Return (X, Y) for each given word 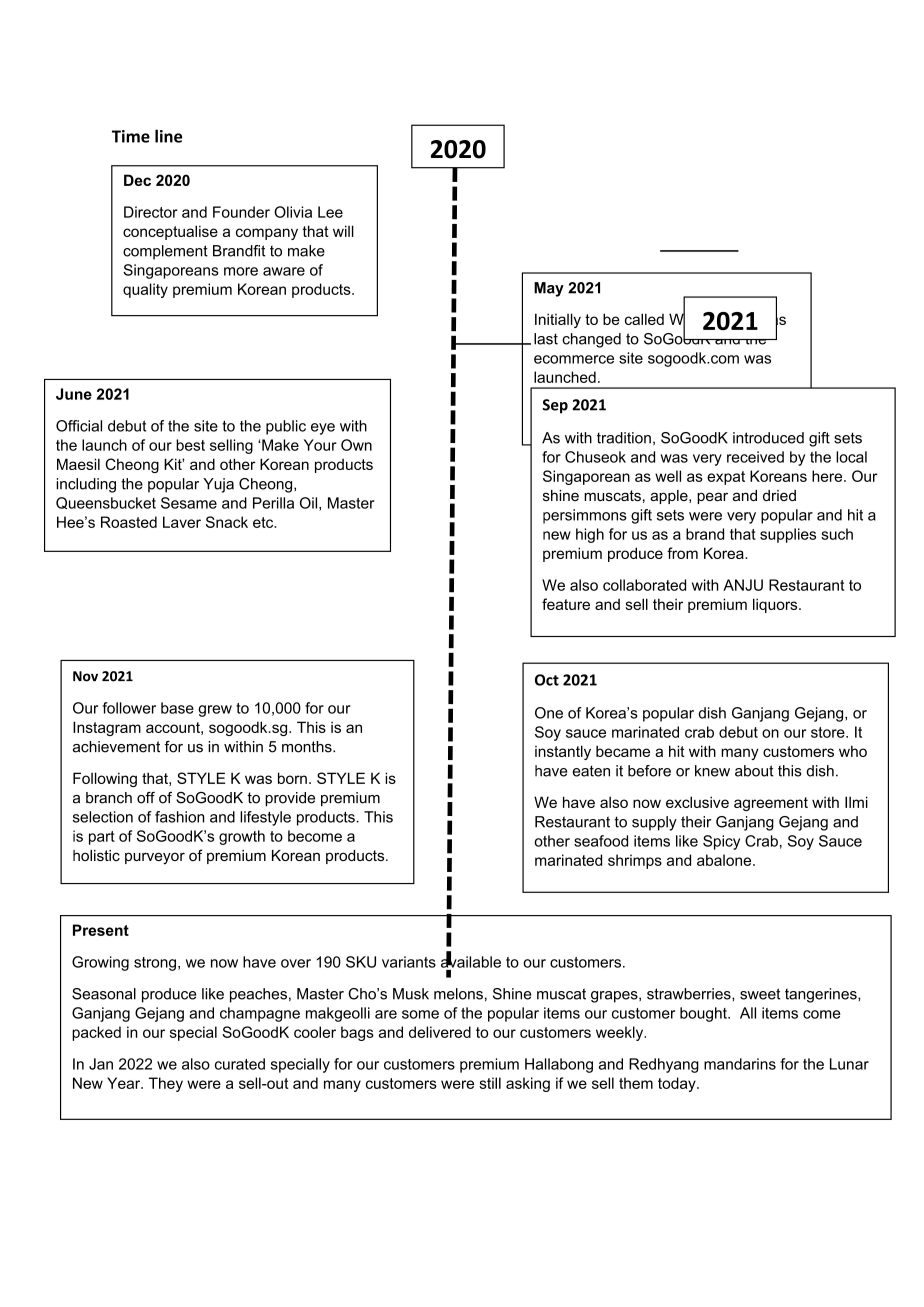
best (190, 445)
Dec (137, 180)
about (754, 771)
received (755, 457)
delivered (440, 1032)
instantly (563, 752)
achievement (116, 747)
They (166, 1084)
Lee (330, 212)
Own (356, 445)
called (644, 319)
